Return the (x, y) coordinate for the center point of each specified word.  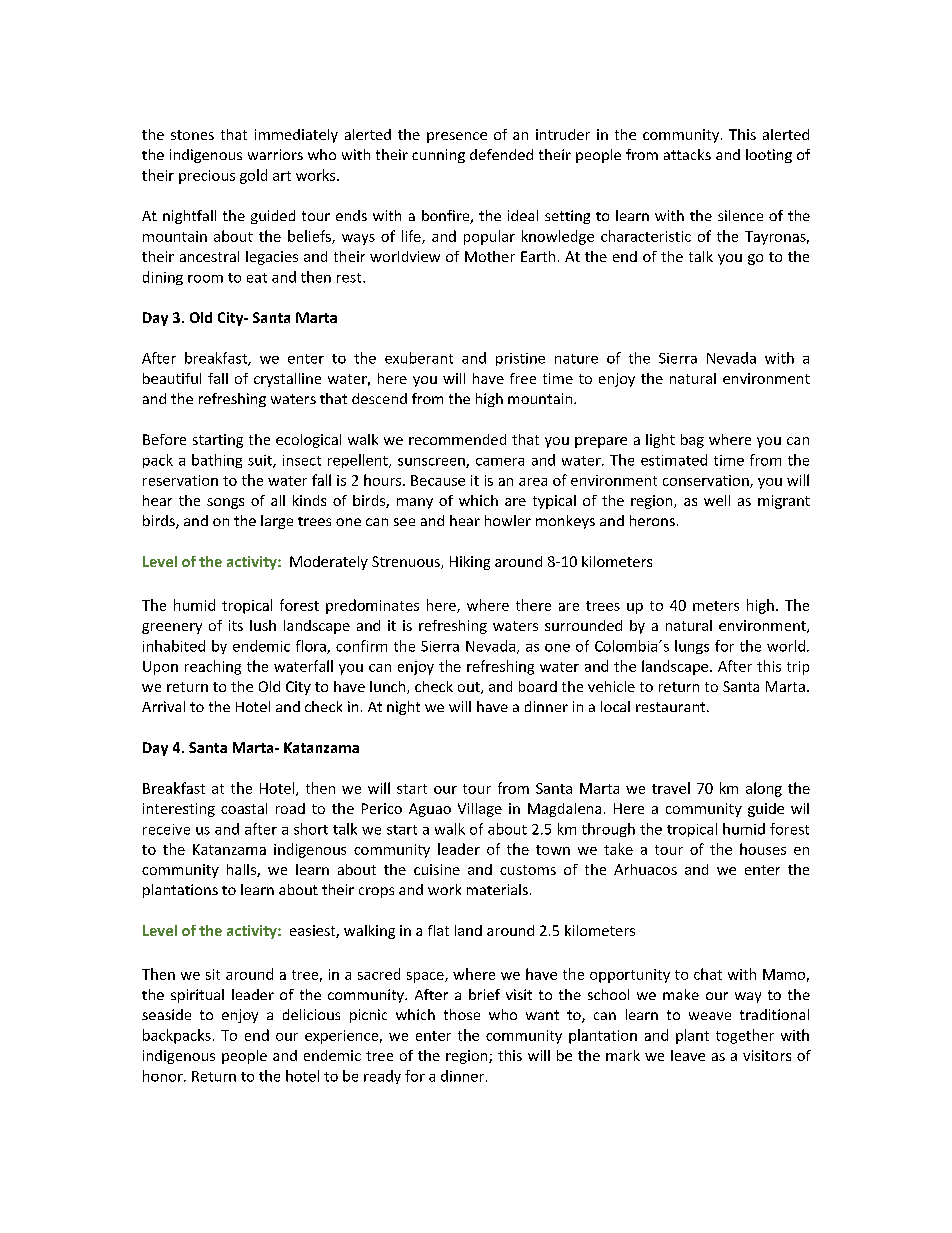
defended (501, 154)
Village (480, 810)
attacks (687, 154)
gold (253, 176)
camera (500, 462)
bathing (217, 461)
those (462, 1014)
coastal (244, 808)
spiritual (197, 996)
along (764, 789)
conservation (707, 481)
